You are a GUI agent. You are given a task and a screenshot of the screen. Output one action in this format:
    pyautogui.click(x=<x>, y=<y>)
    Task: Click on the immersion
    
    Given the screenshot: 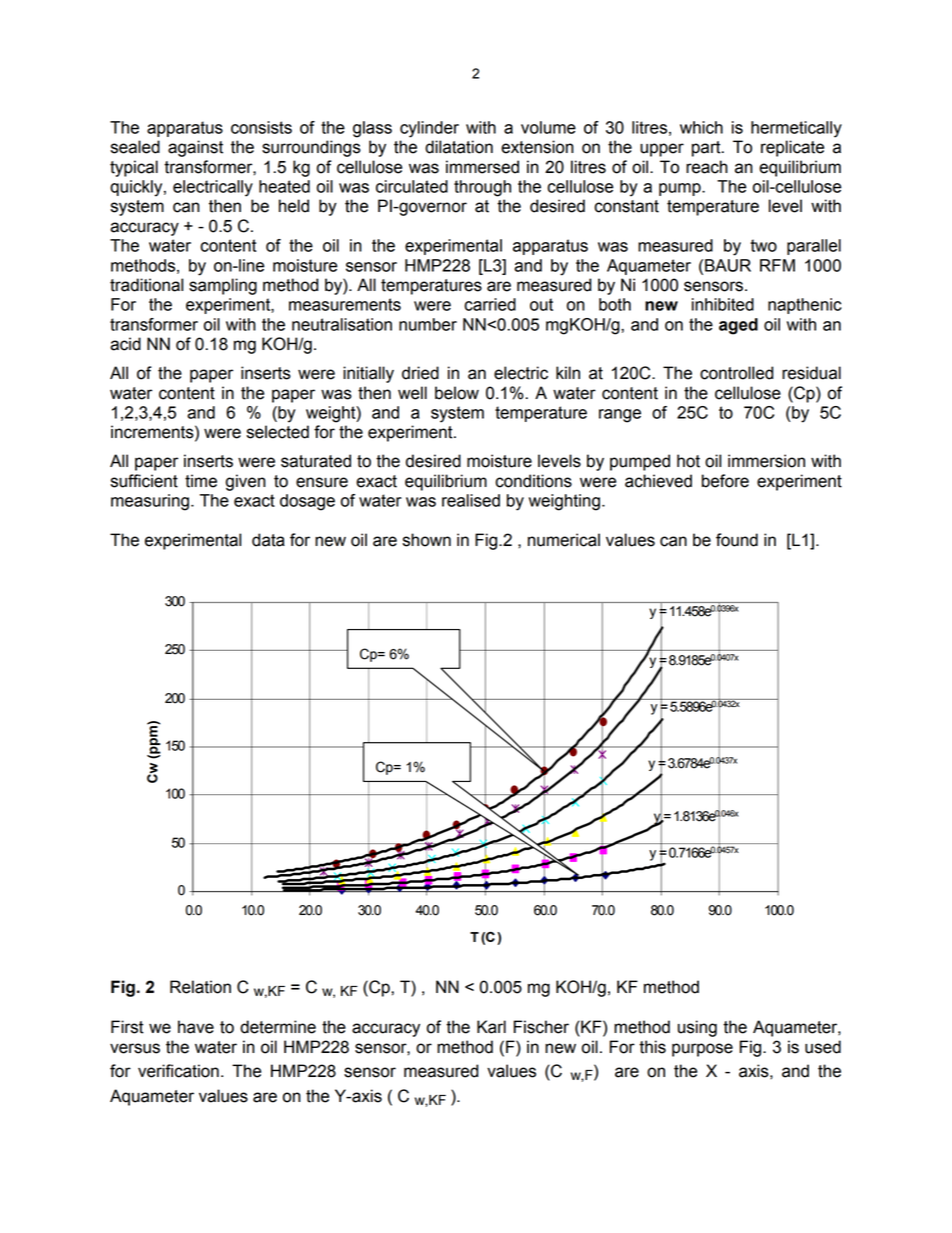 What is the action you would take?
    pyautogui.click(x=766, y=461)
